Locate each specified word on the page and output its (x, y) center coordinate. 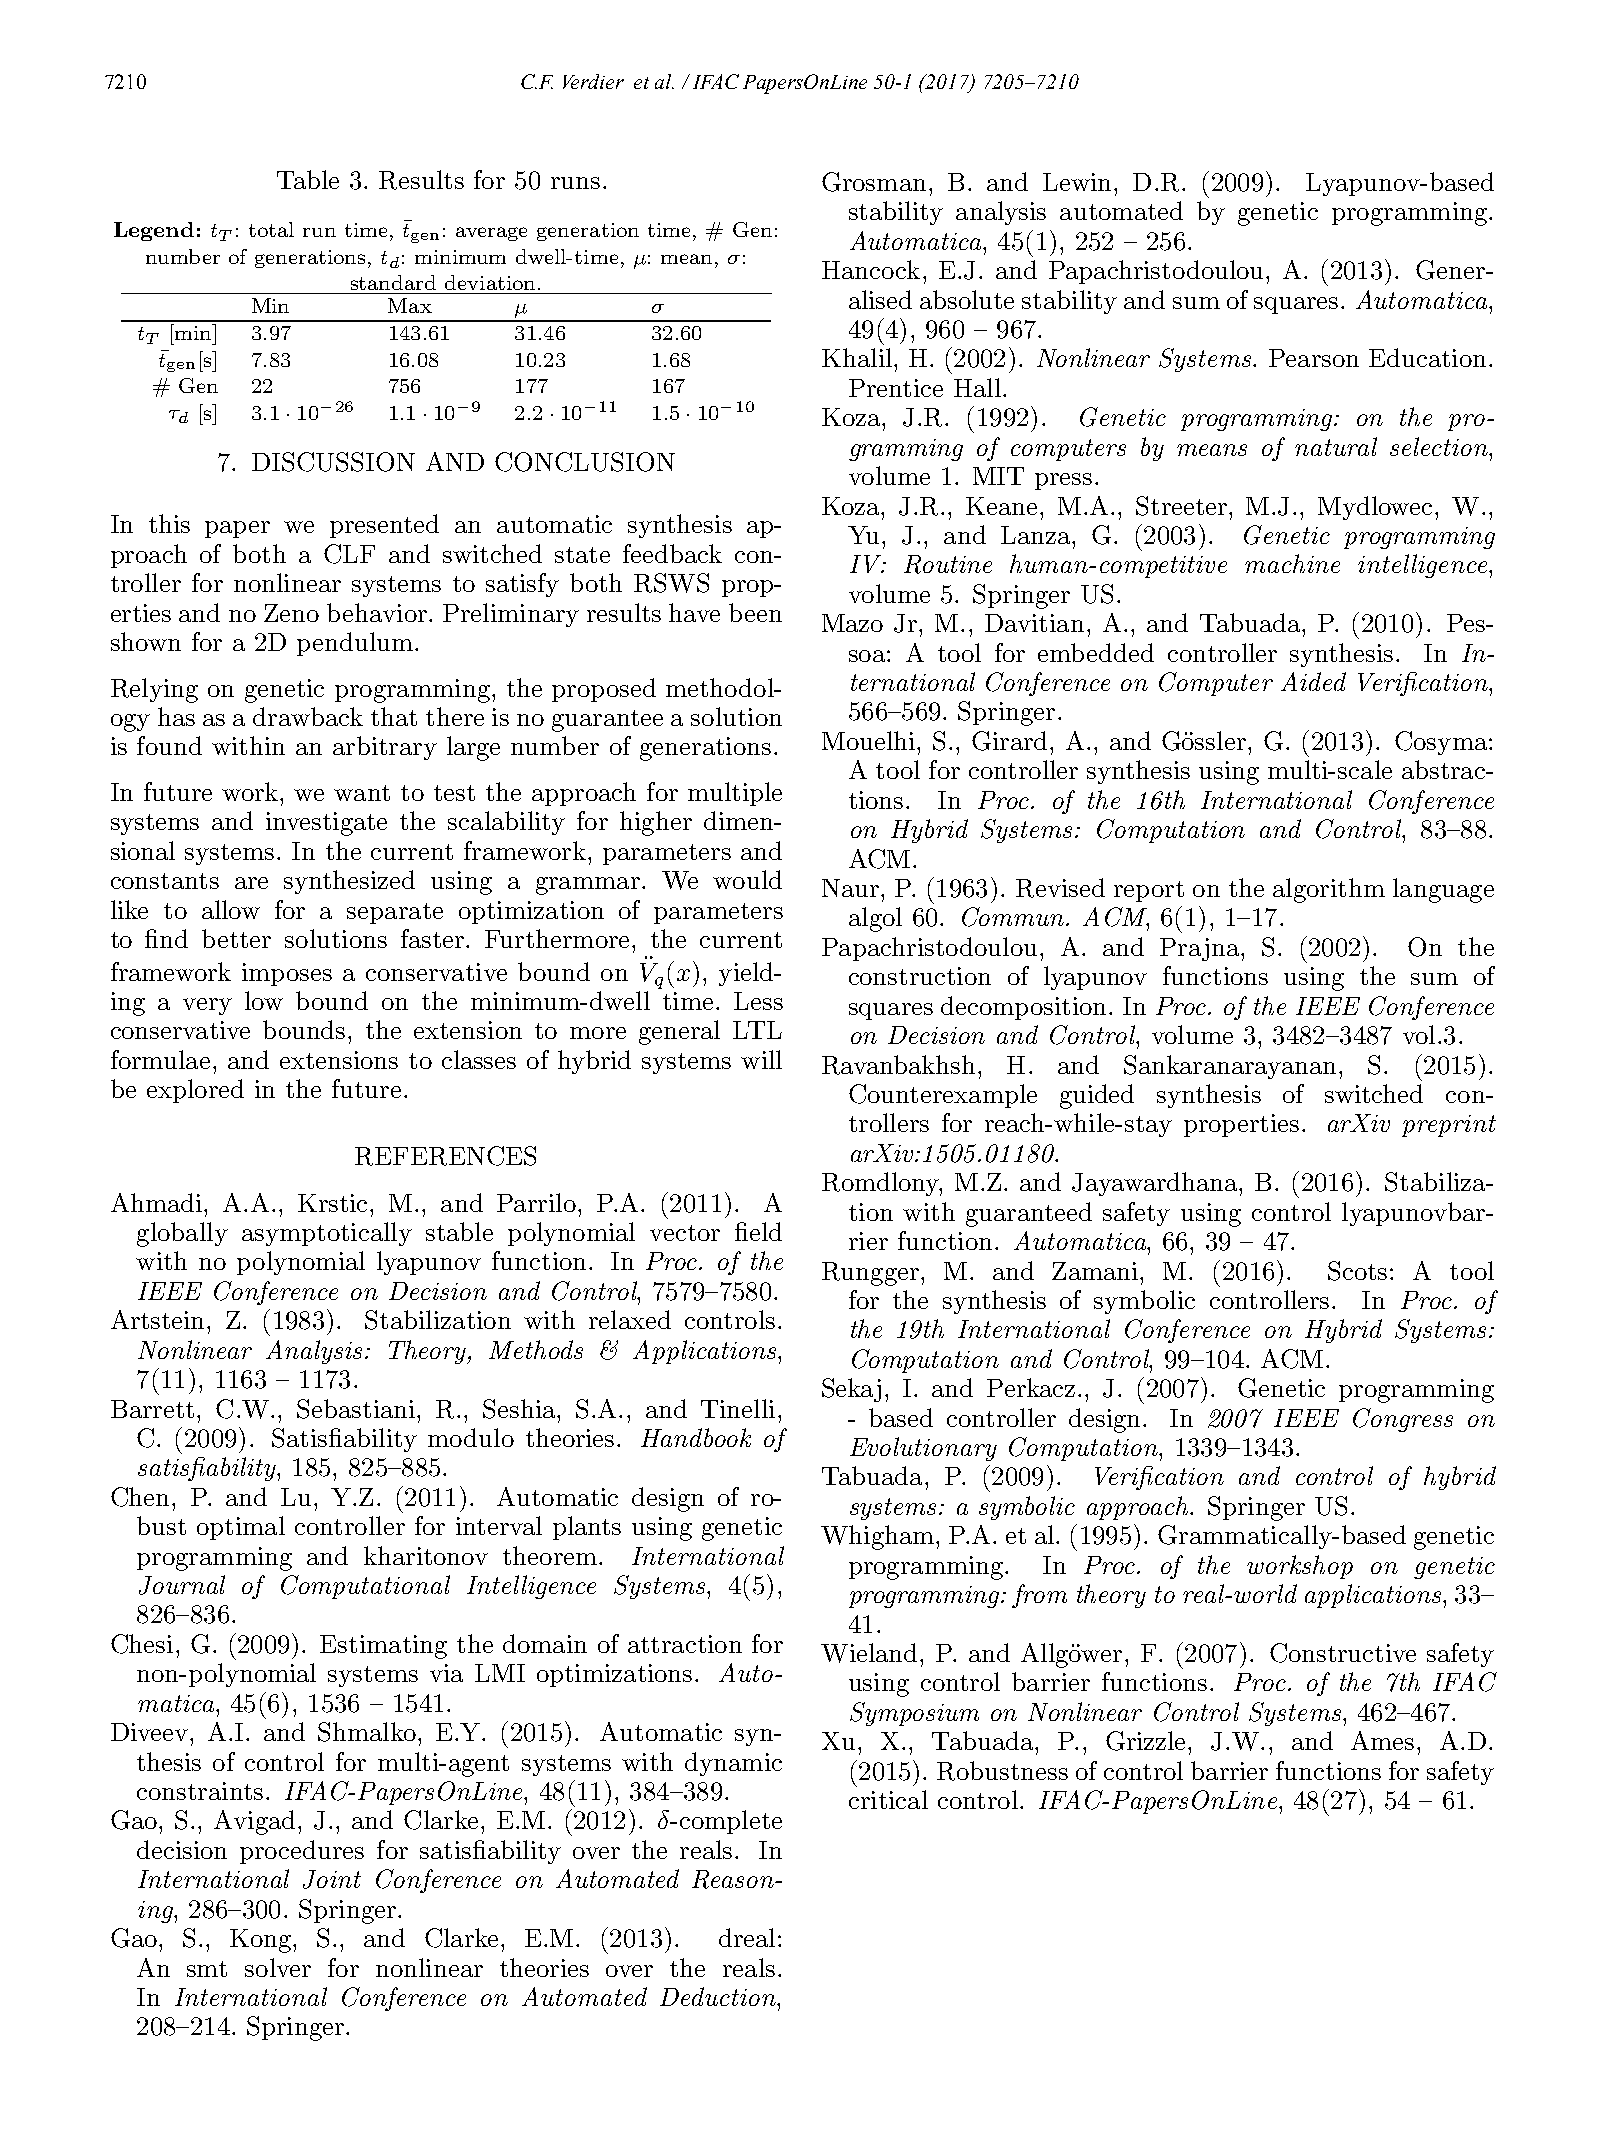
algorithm (1329, 890)
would (747, 879)
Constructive (1343, 1653)
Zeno (291, 613)
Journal (182, 1585)
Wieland (869, 1653)
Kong (262, 1941)
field (758, 1231)
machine (1292, 563)
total (271, 229)
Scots (1357, 1271)
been (755, 612)
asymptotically (327, 1234)
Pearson (1314, 358)
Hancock (871, 269)
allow (231, 909)
